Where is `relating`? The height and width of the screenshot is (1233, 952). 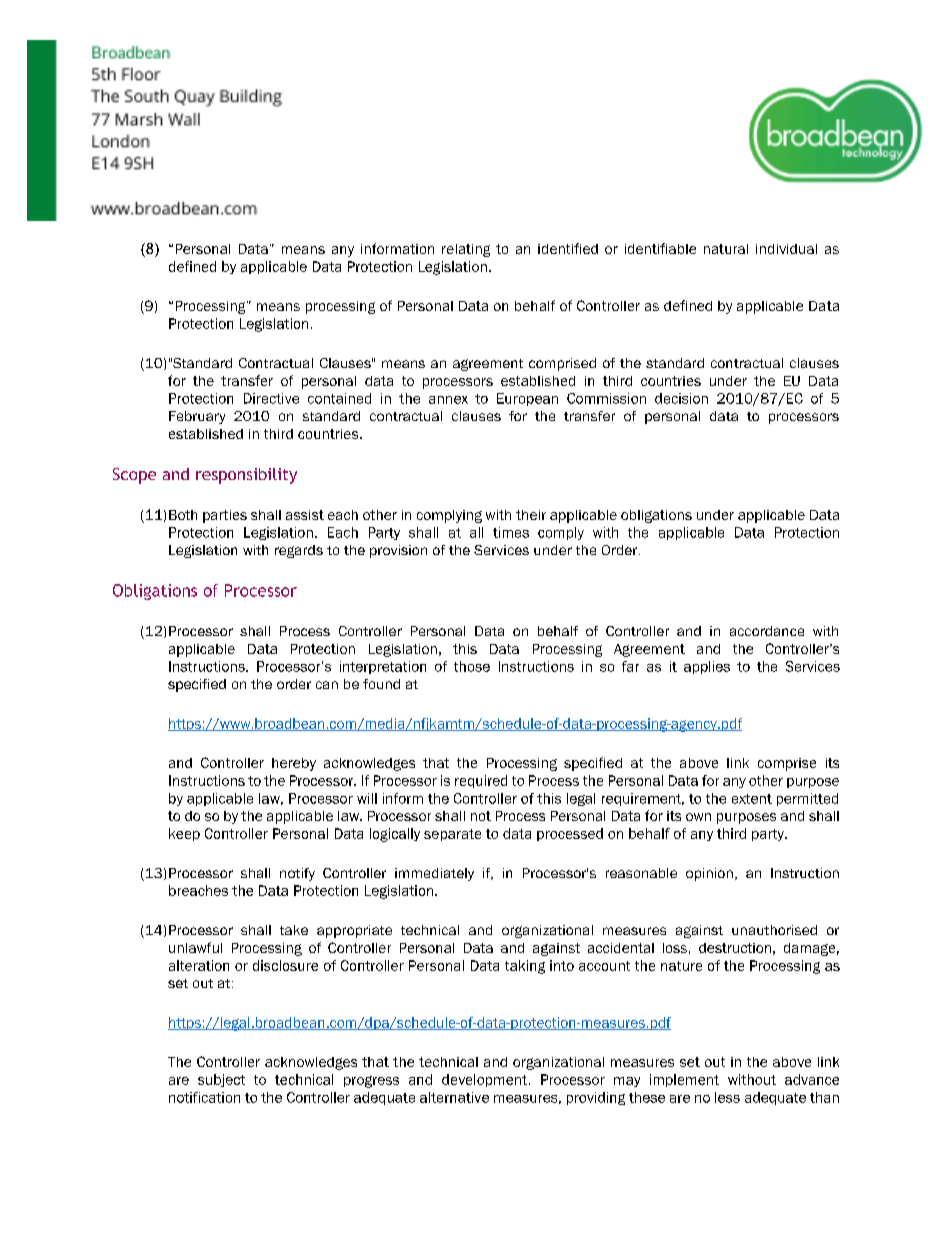 relating is located at coordinates (466, 250).
